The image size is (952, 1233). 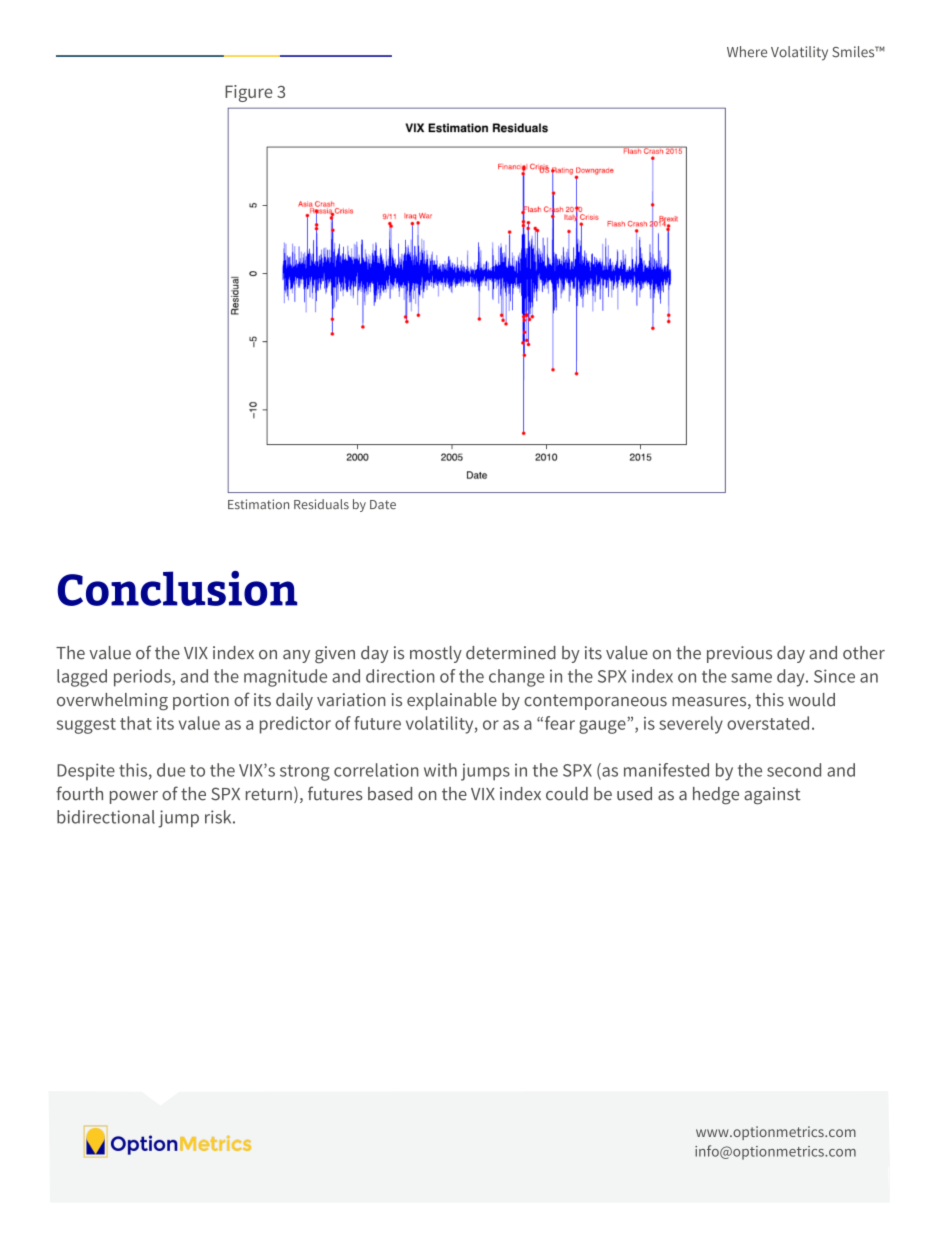 What do you see at coordinates (171, 770) in the page?
I see `due` at bounding box center [171, 770].
